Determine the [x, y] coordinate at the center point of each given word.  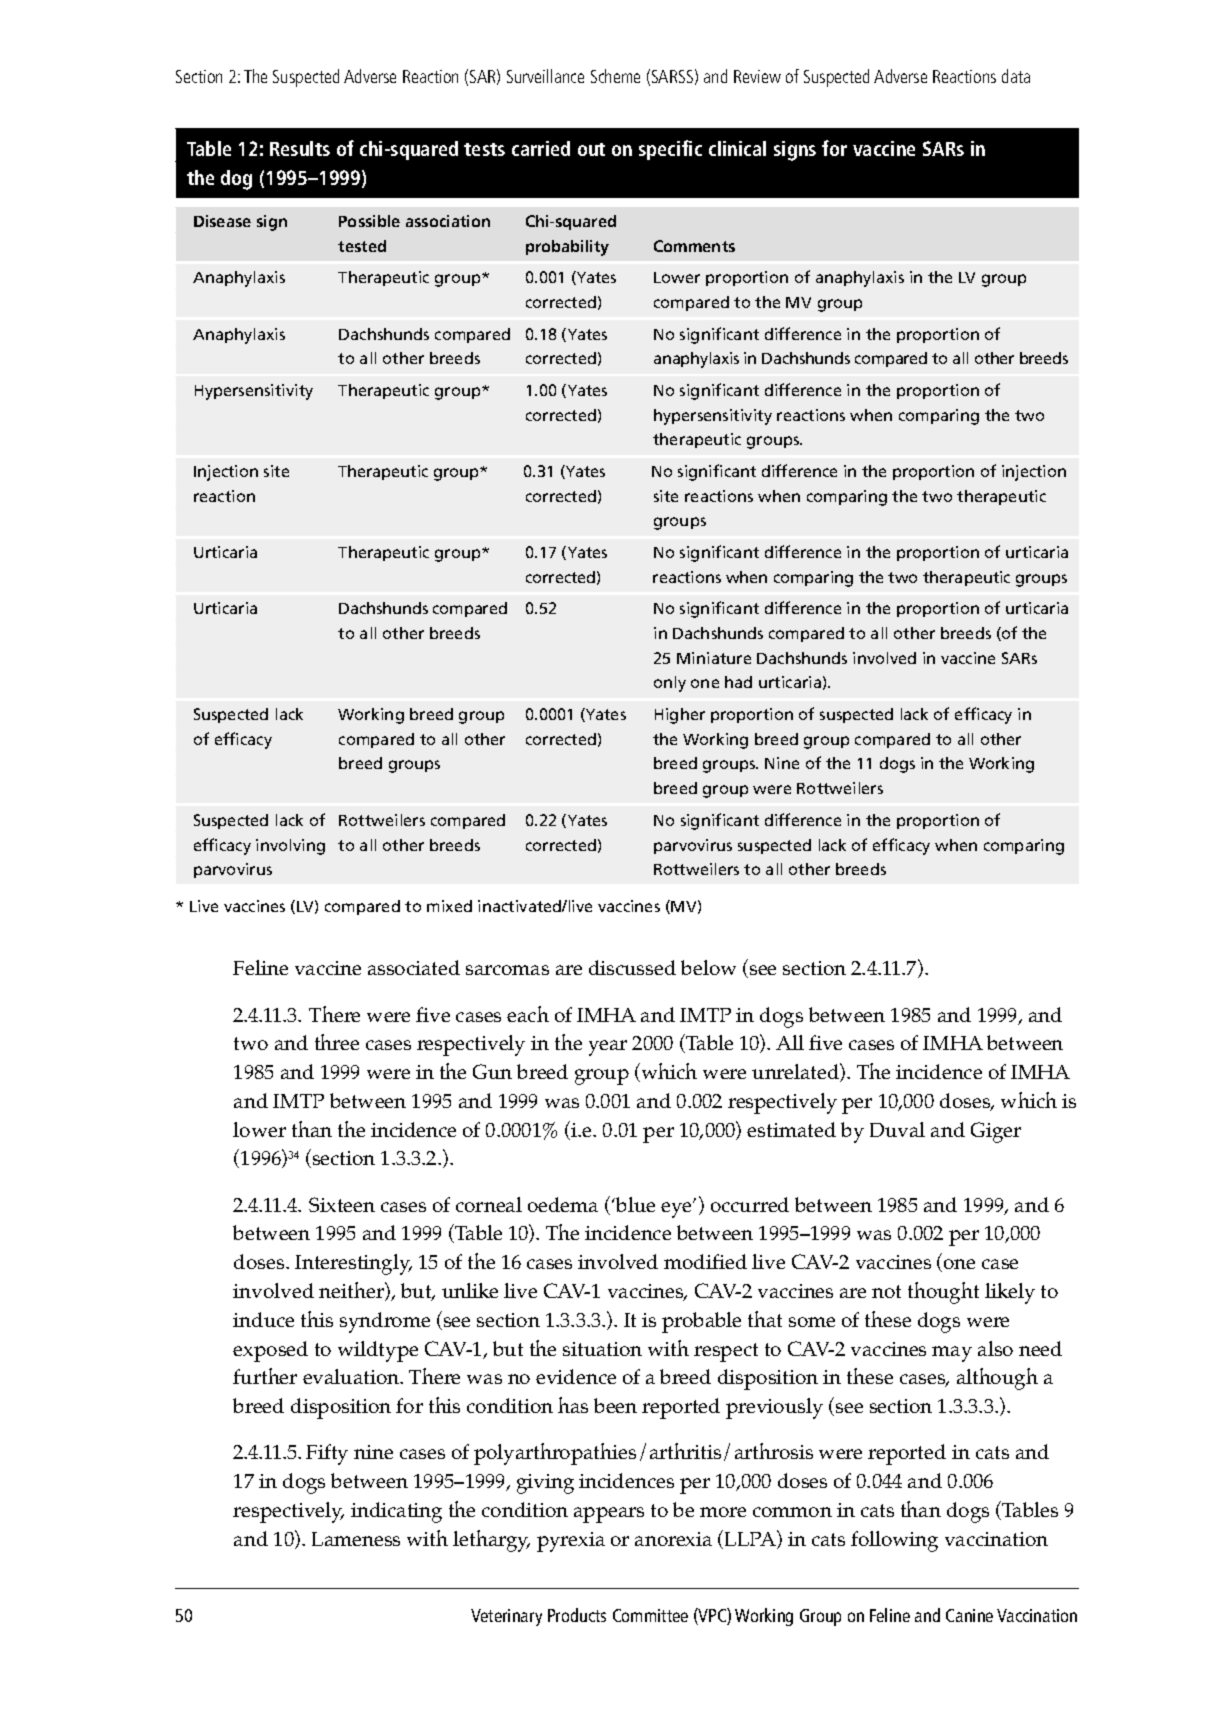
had [738, 682]
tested [362, 246]
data [1016, 76]
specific [670, 150]
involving [290, 847]
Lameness [356, 1539]
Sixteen [342, 1204]
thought [943, 1293]
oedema [563, 1204]
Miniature [714, 658]
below [708, 967]
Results [300, 148]
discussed [632, 967]
